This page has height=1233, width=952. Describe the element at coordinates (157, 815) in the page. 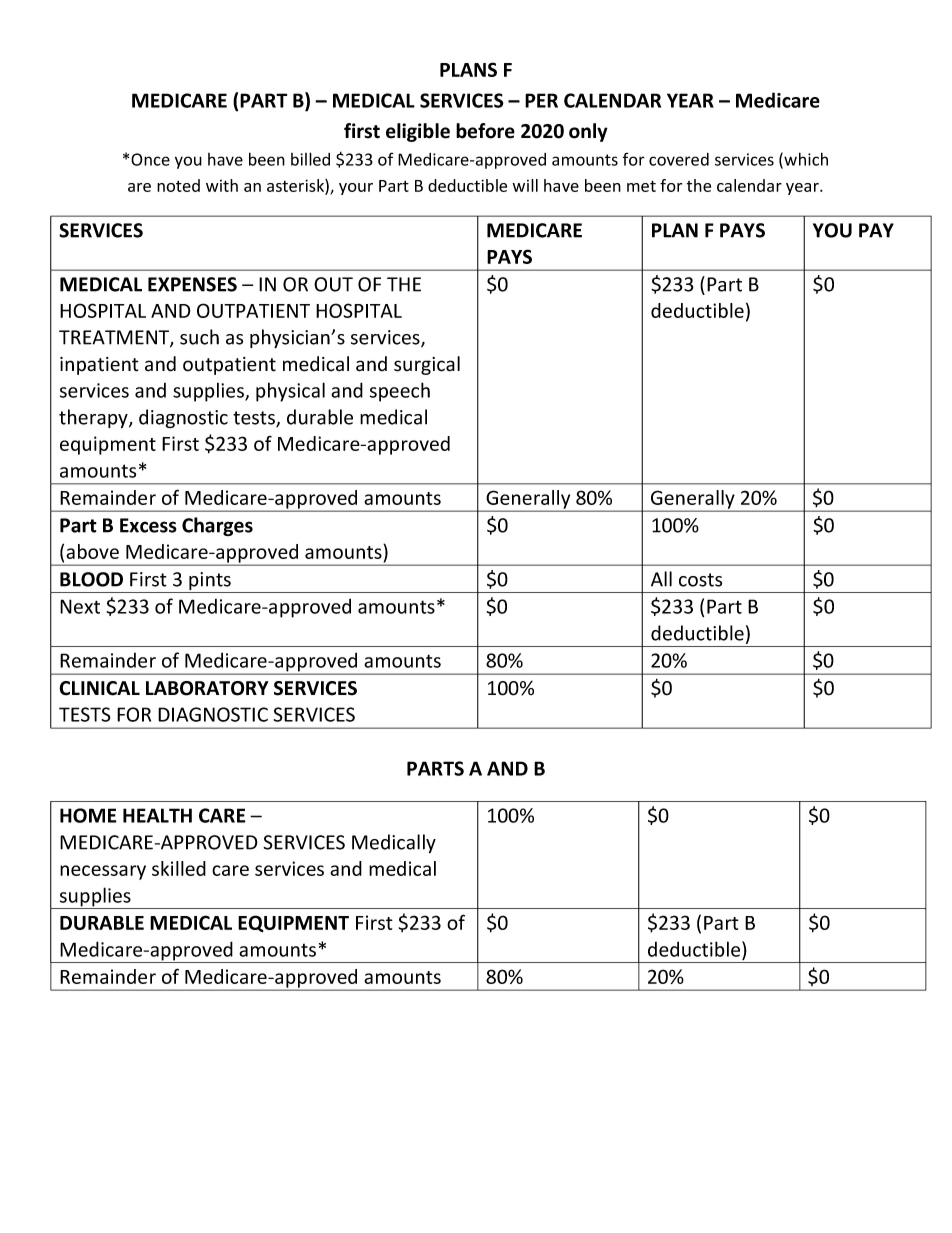

I see `HEALTH` at that location.
